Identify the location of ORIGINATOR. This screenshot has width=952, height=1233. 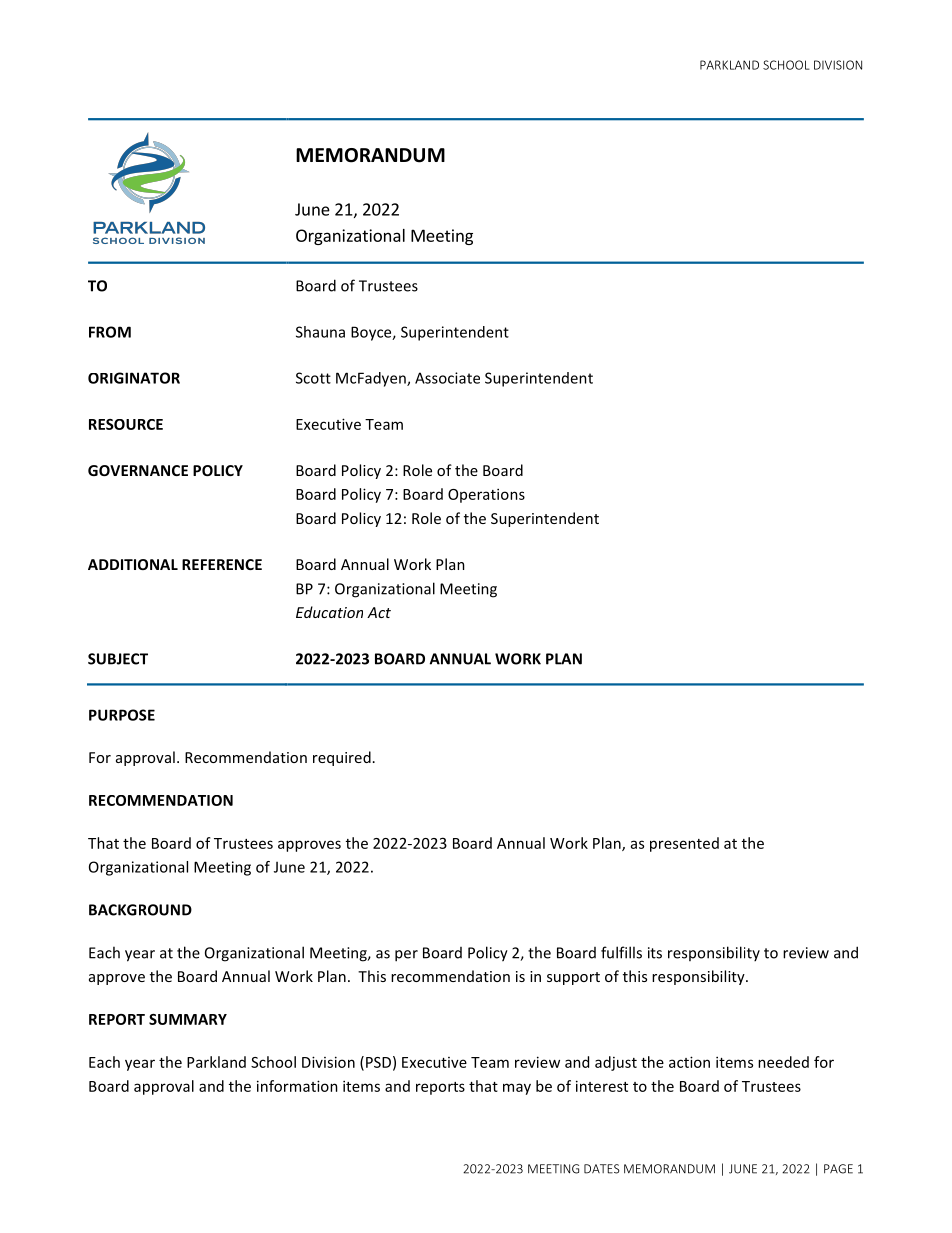
(134, 378).
